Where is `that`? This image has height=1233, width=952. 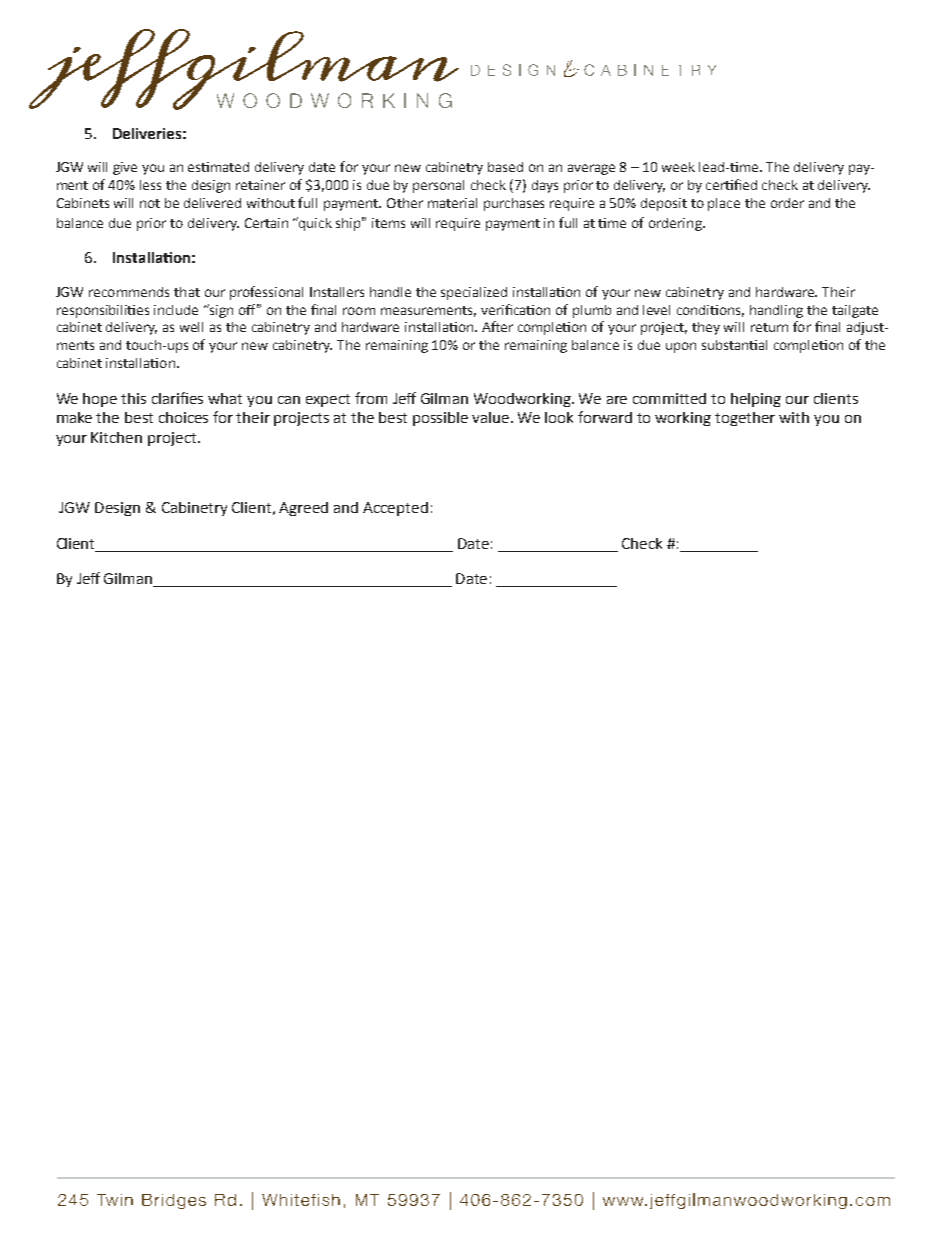 that is located at coordinates (187, 292).
